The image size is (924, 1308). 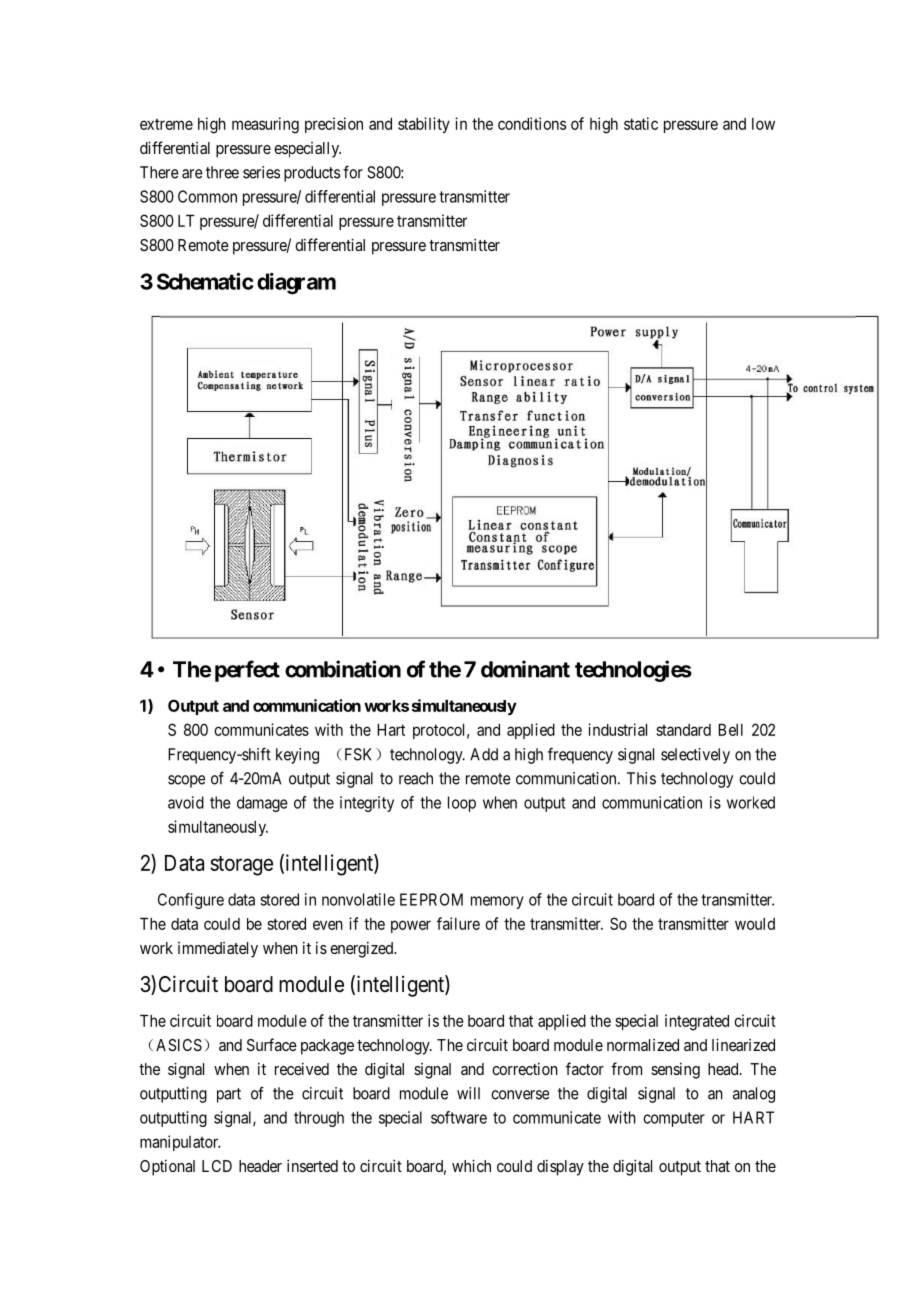 What do you see at coordinates (458, 923) in the screenshot?
I see `failure` at bounding box center [458, 923].
